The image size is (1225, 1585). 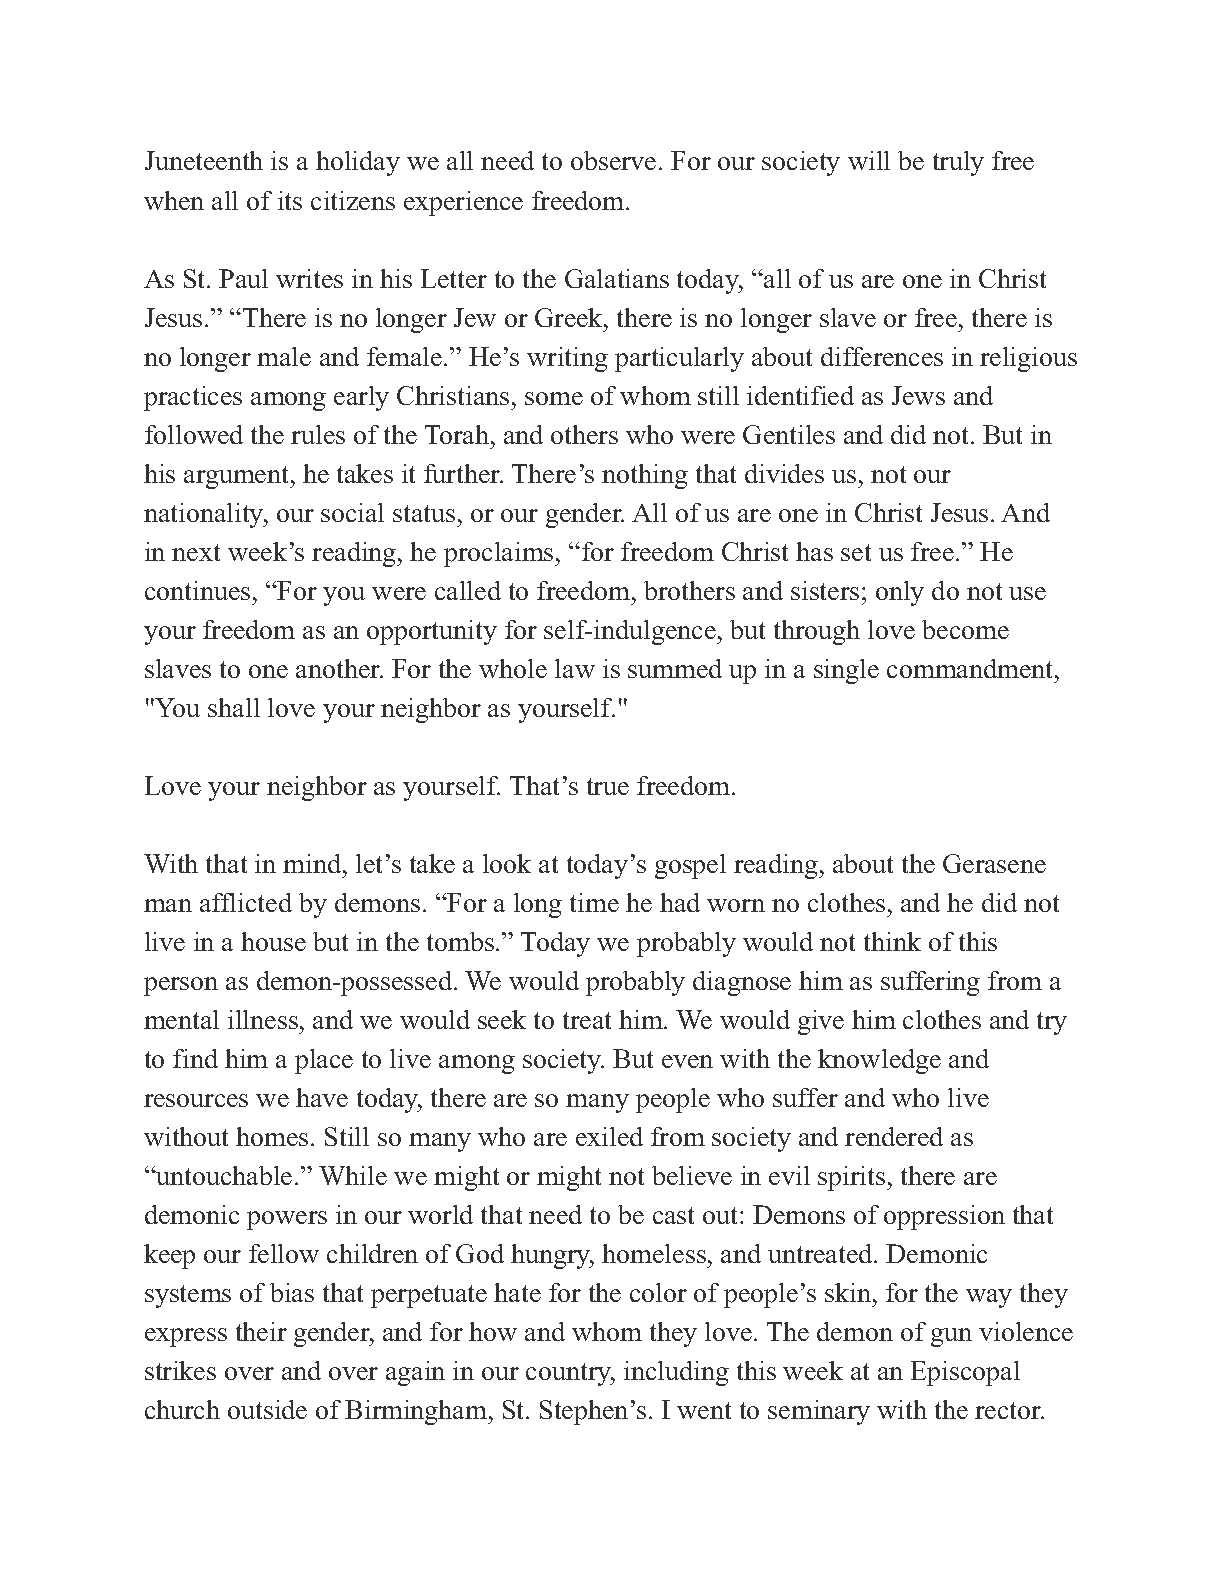 What do you see at coordinates (353, 200) in the screenshot?
I see `citizens` at bounding box center [353, 200].
